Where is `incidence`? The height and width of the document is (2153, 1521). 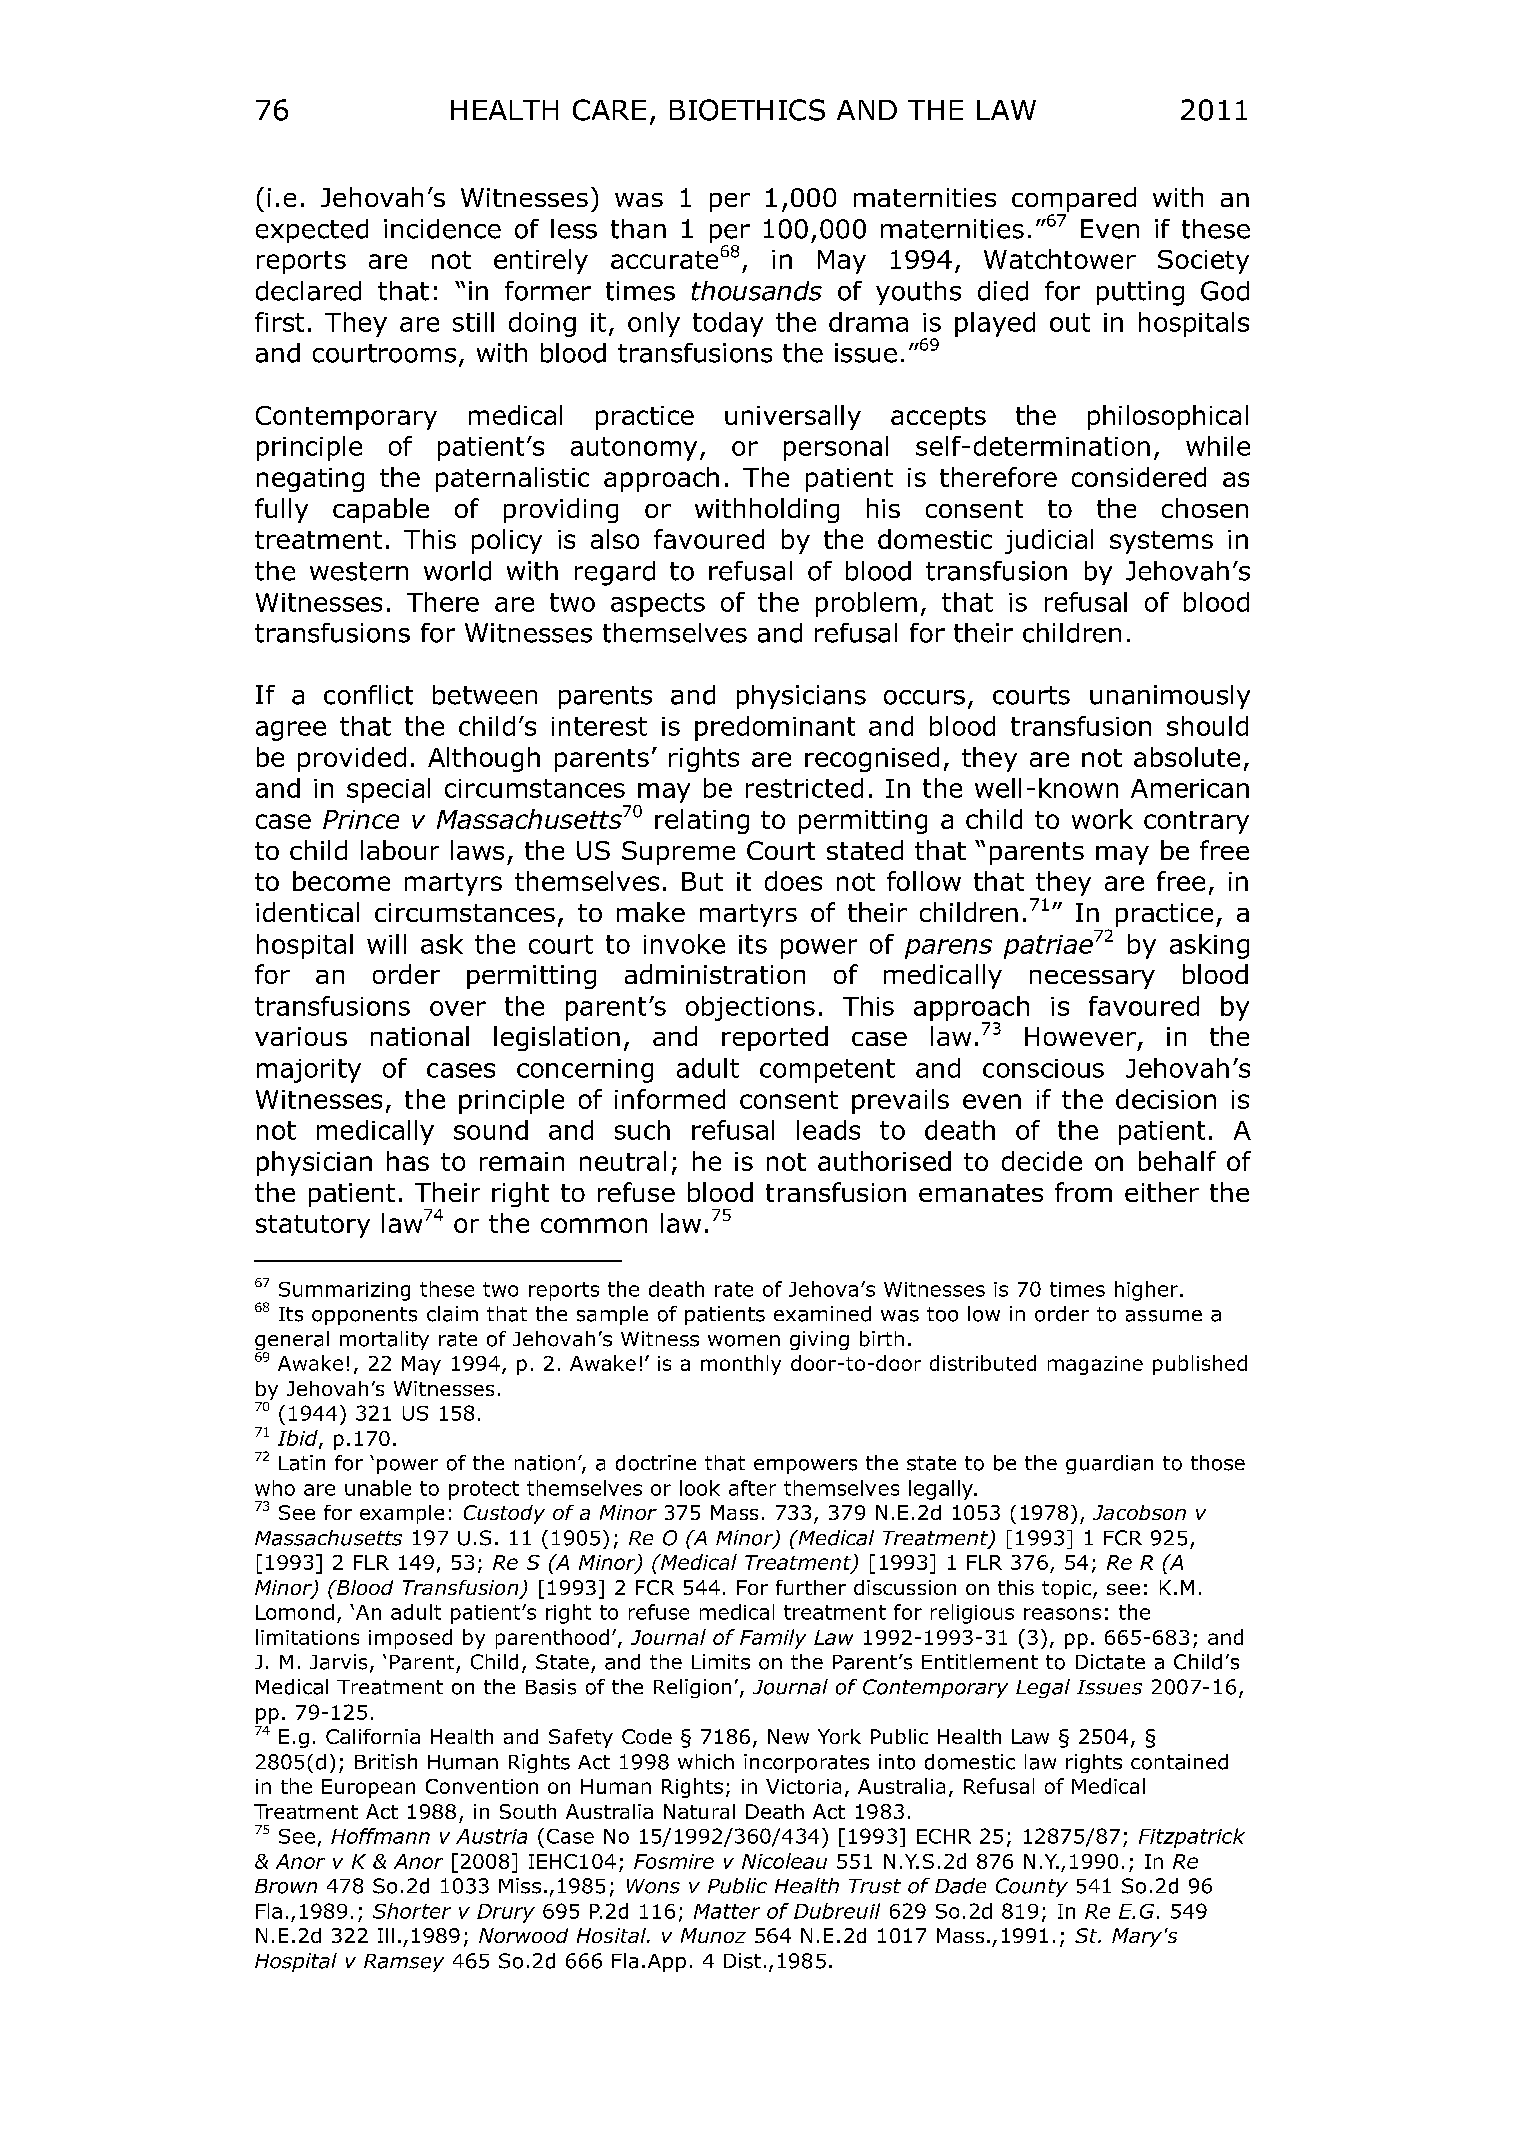
incidence is located at coordinates (442, 229).
